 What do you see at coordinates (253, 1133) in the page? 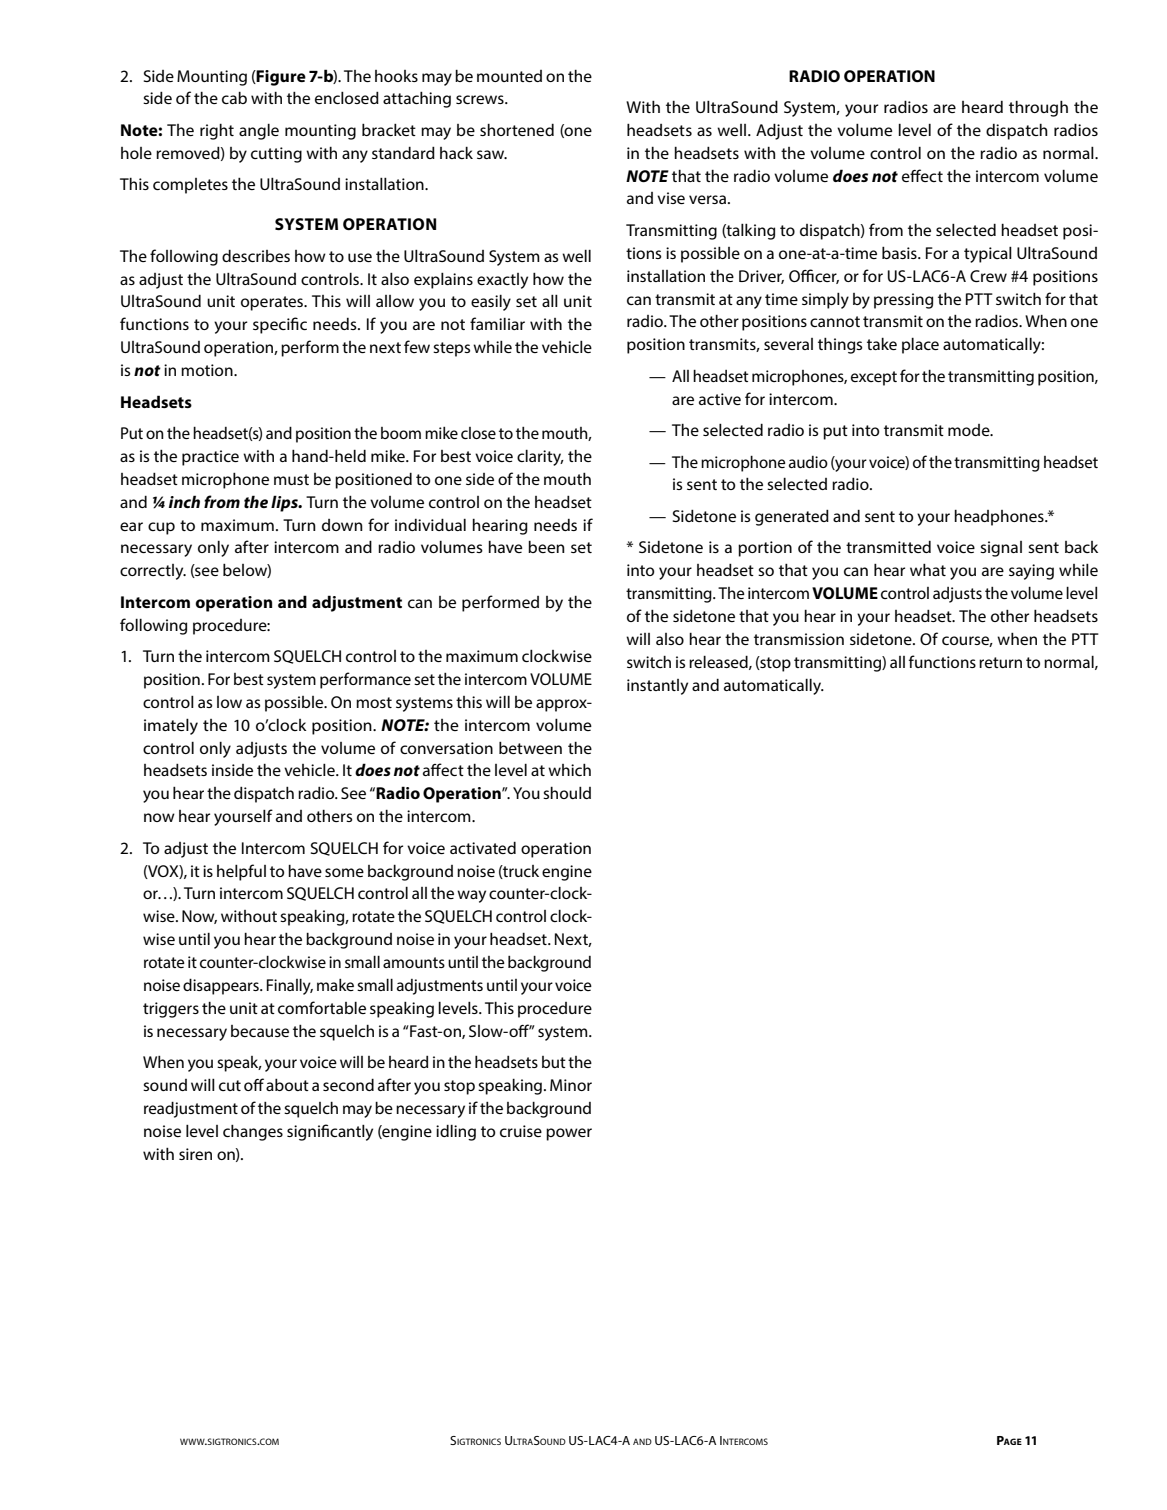
I see `changes` at bounding box center [253, 1133].
